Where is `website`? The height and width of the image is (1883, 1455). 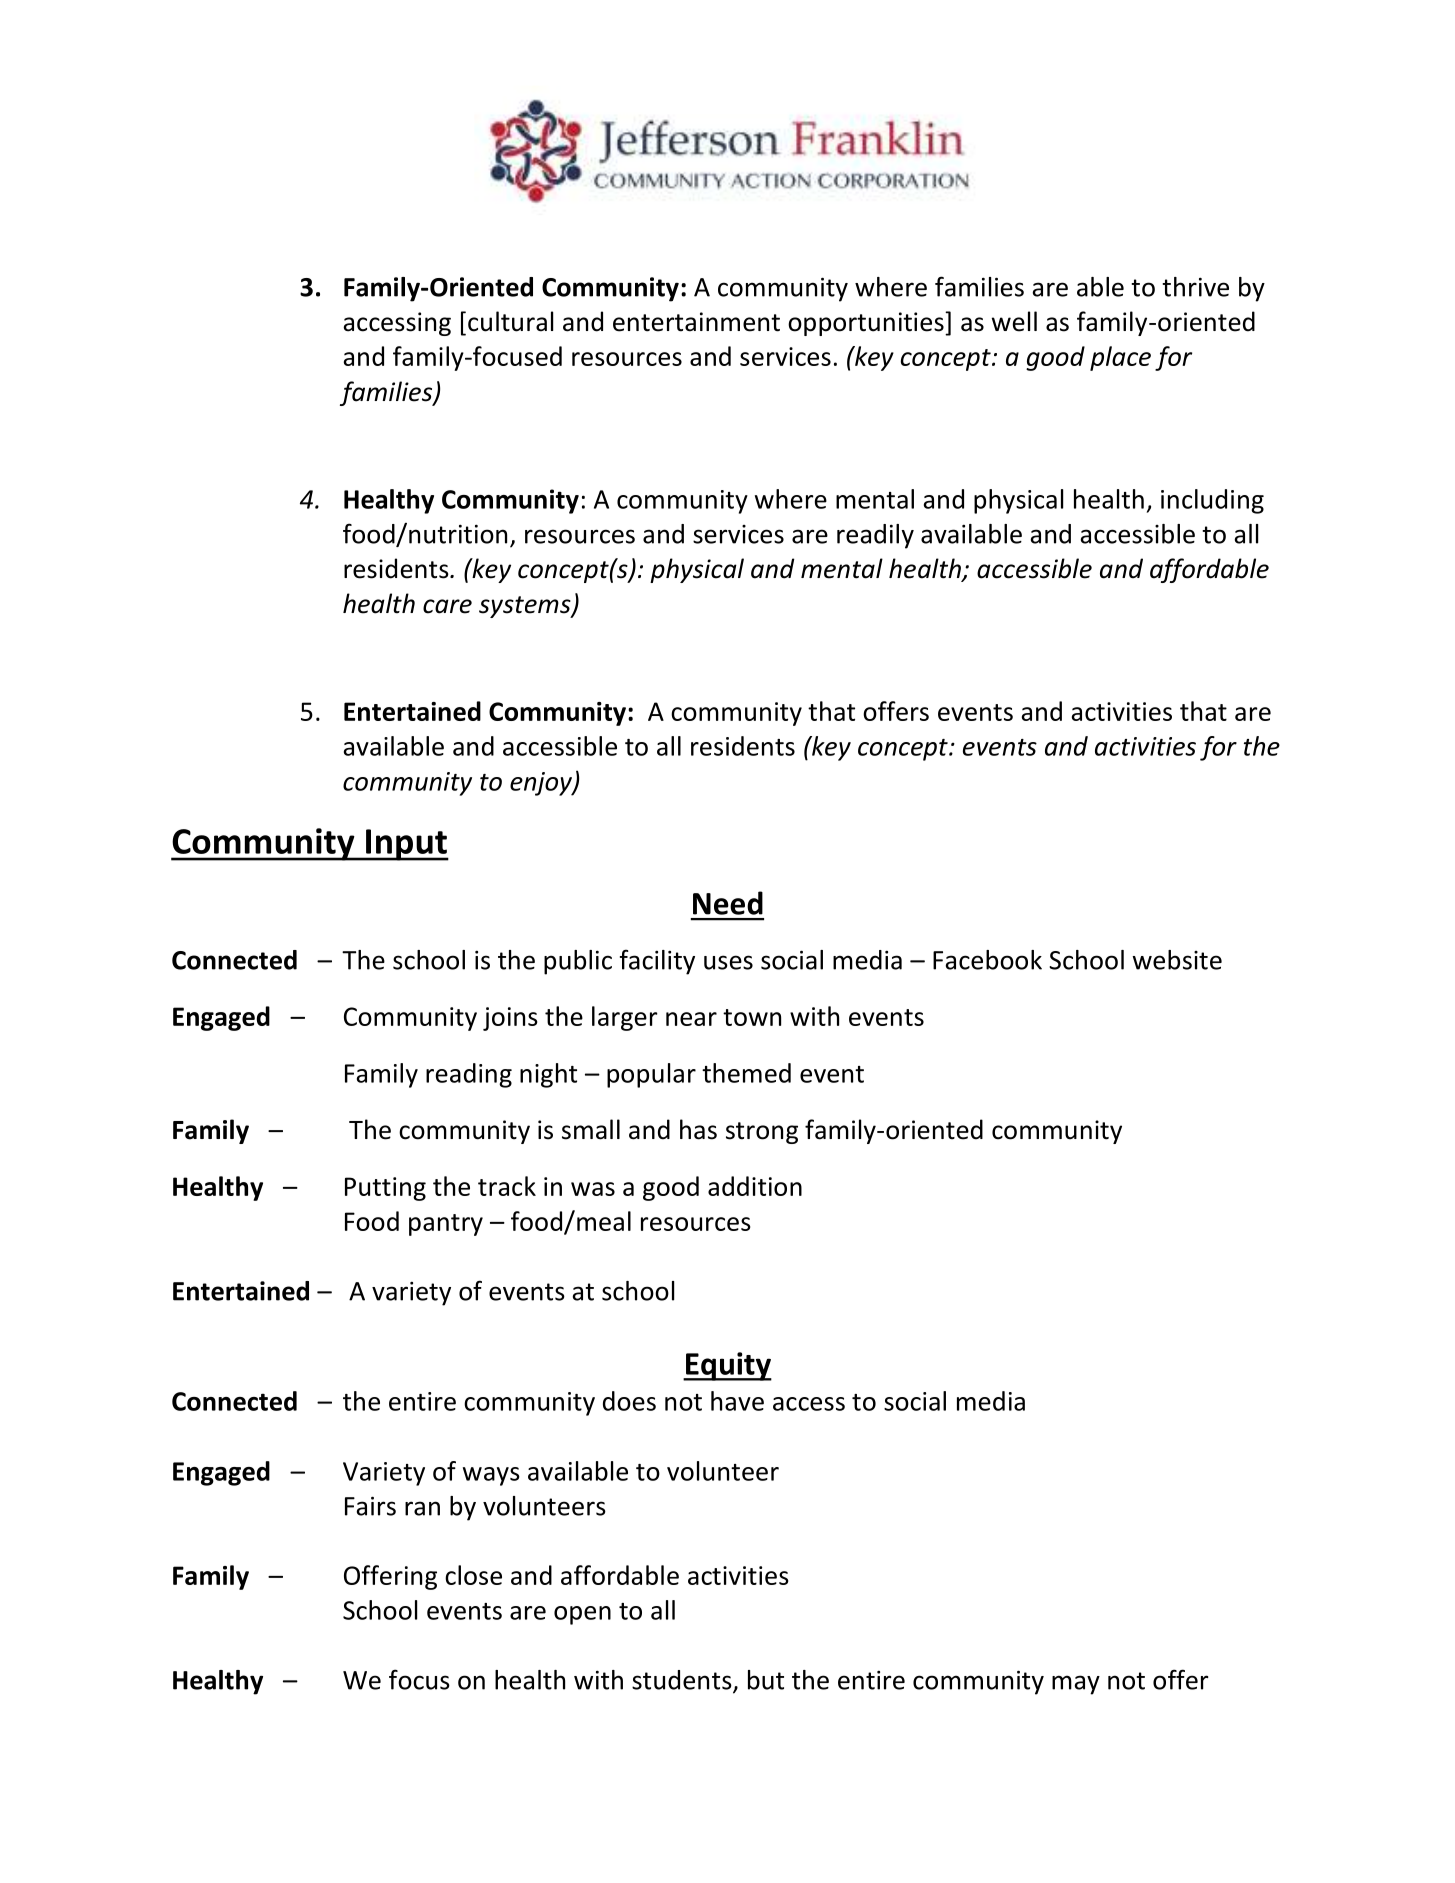 website is located at coordinates (1177, 960).
